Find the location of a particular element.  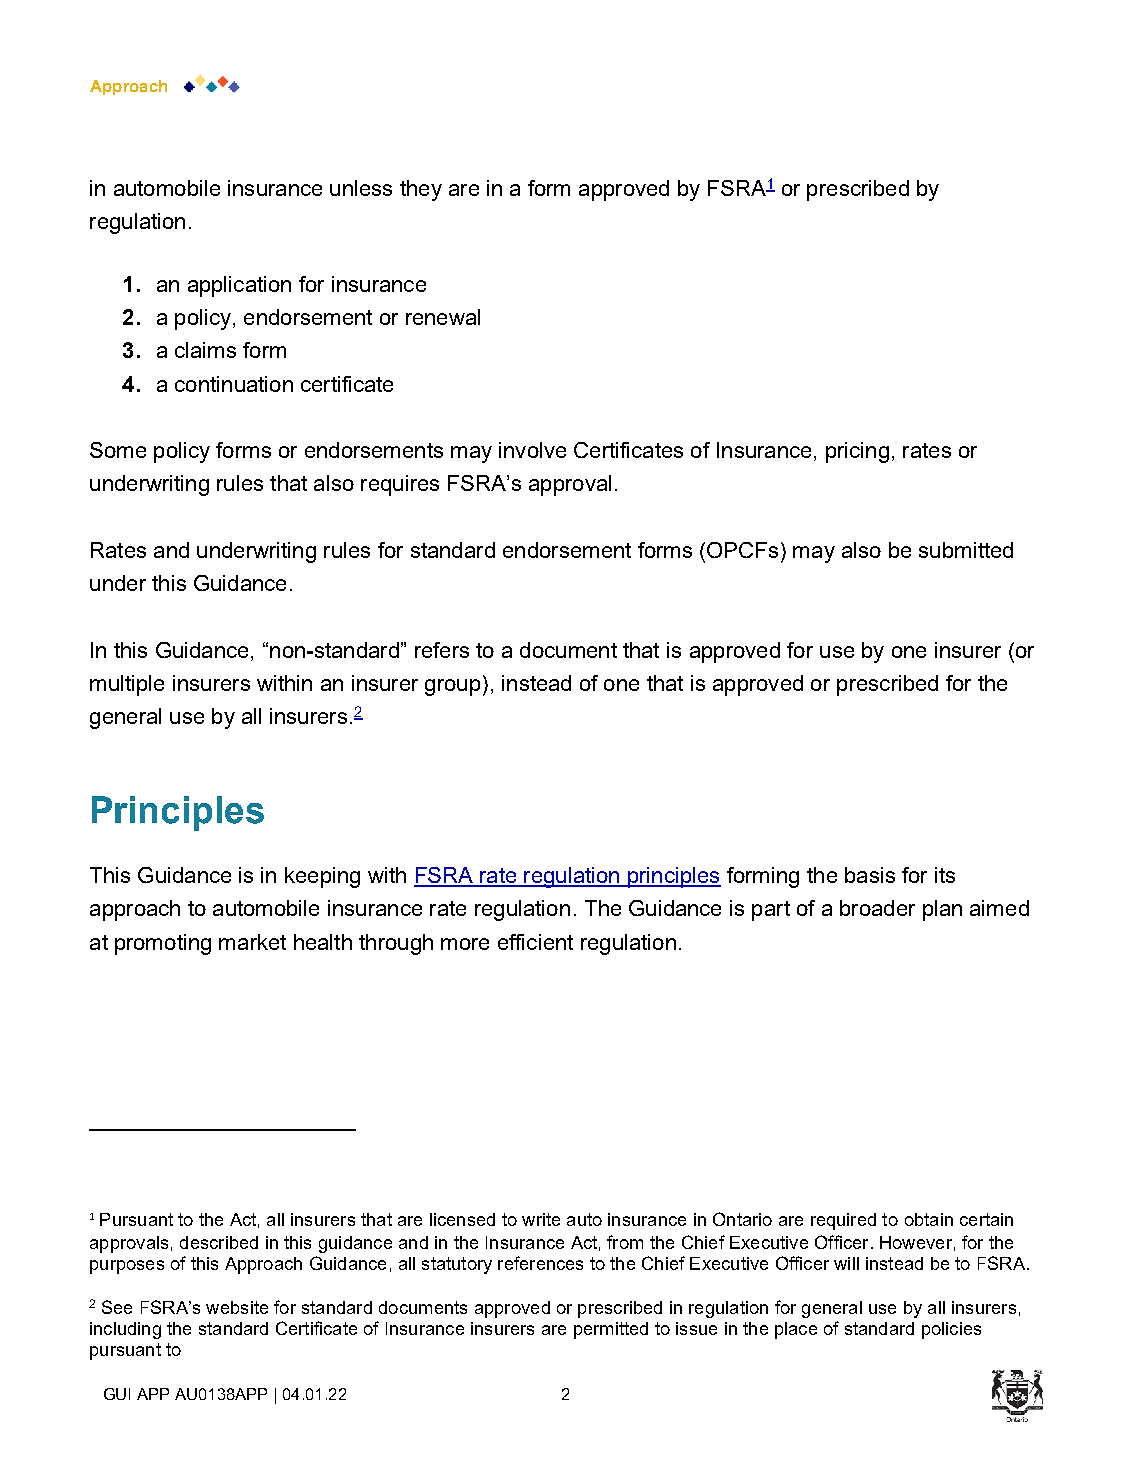

efficient is located at coordinates (535, 942).
